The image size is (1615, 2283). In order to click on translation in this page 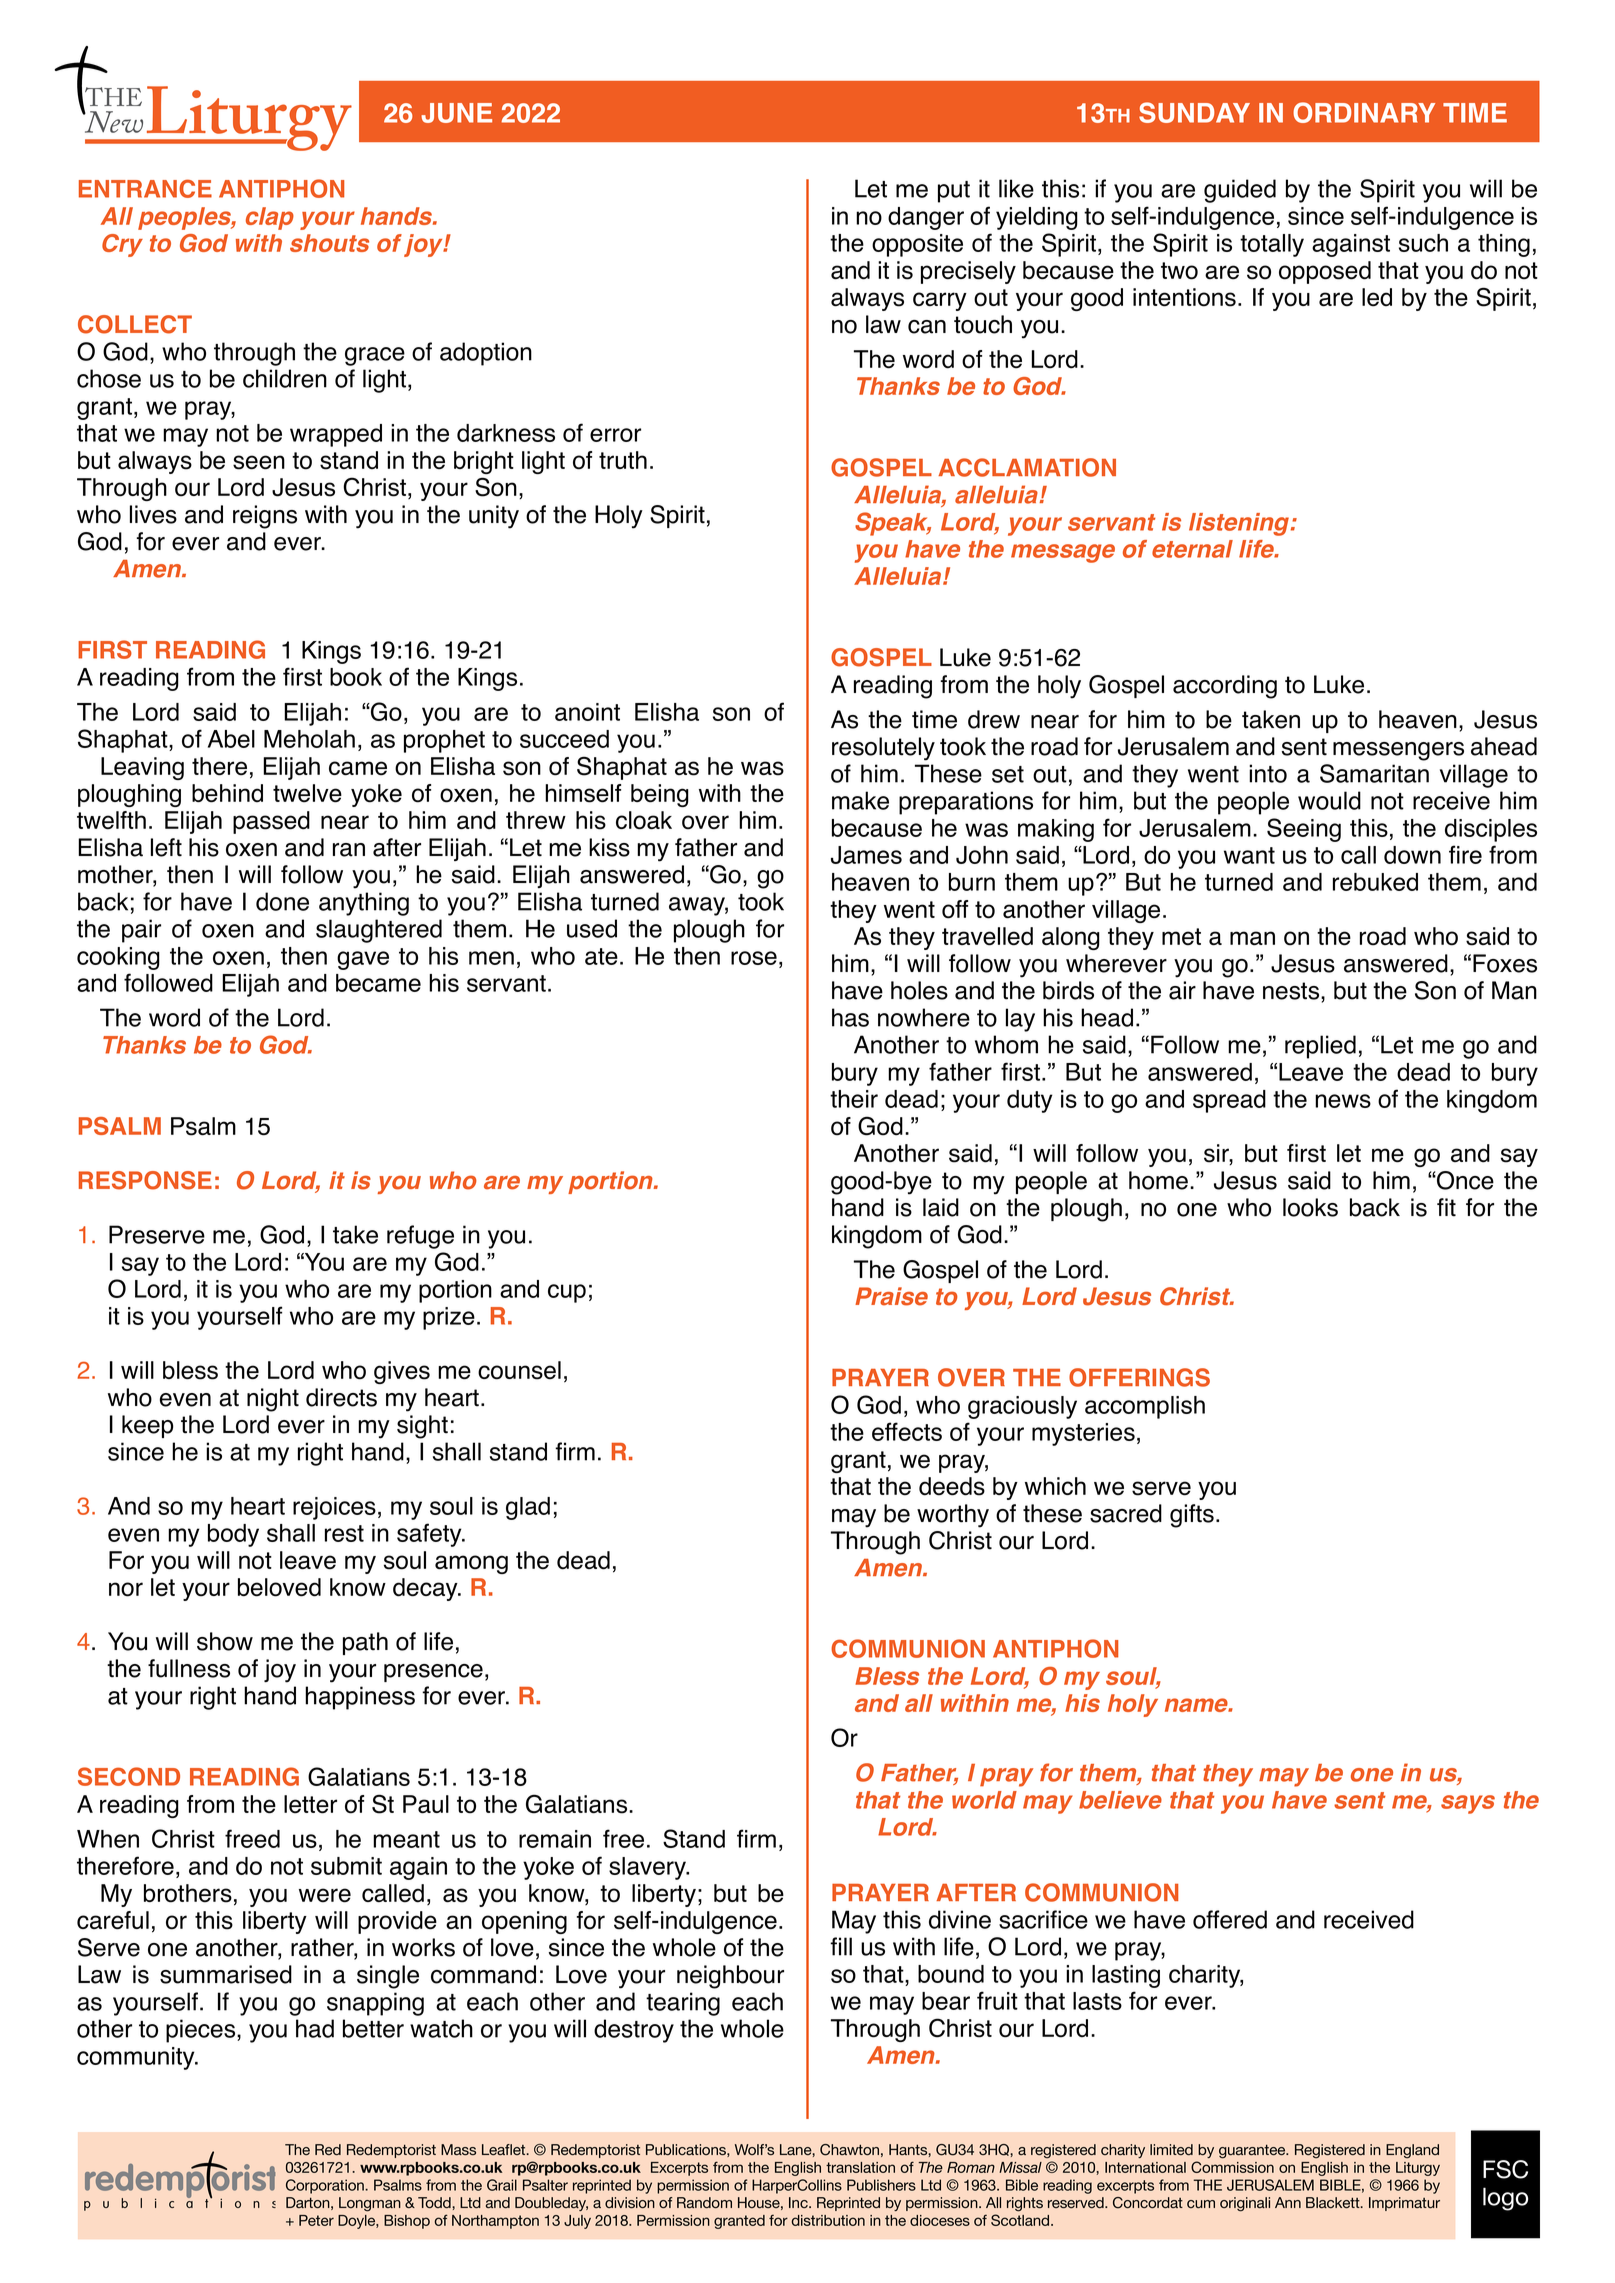, I will do `click(860, 2167)`.
